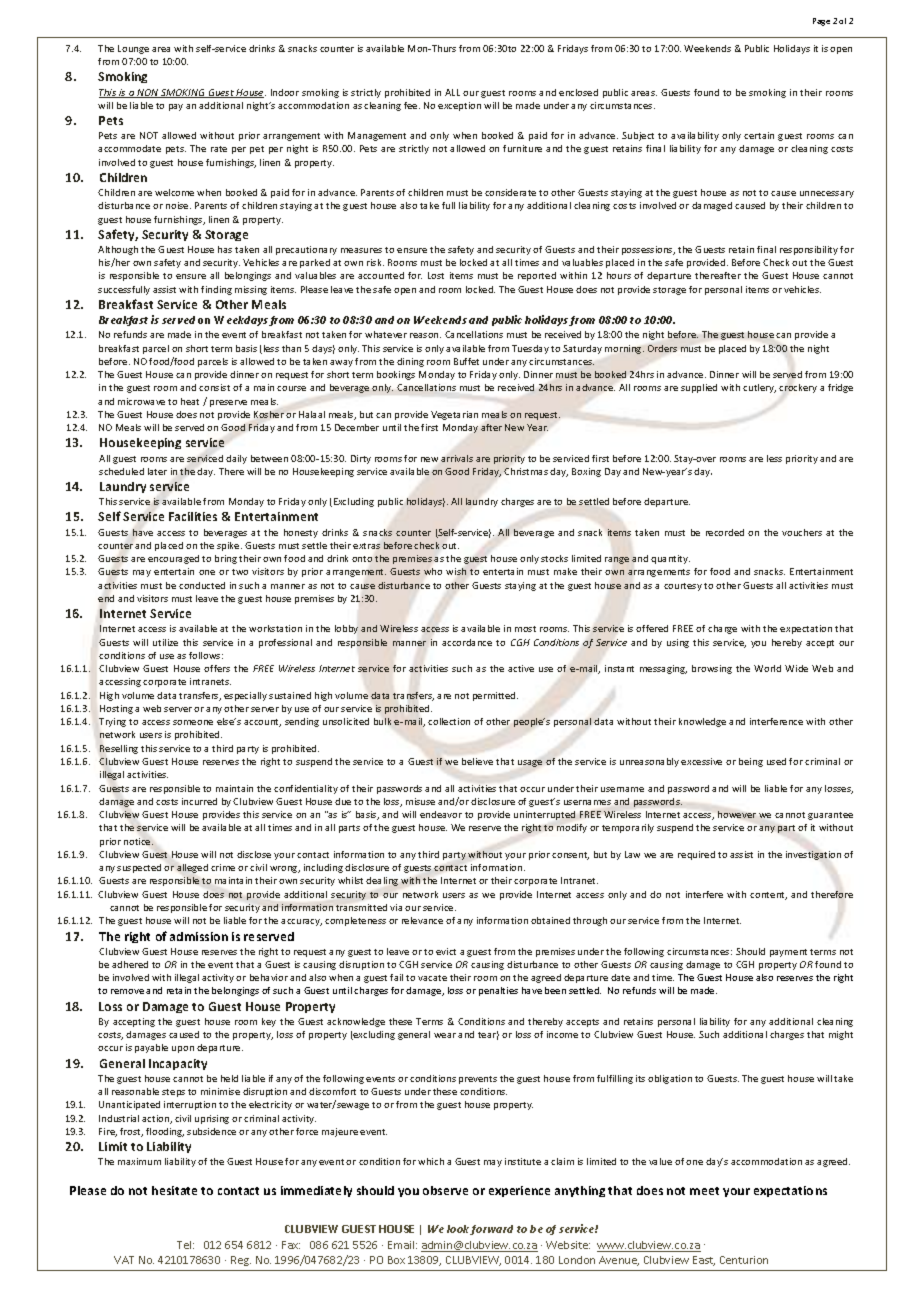 Image resolution: width=924 pixels, height=1308 pixels. What do you see at coordinates (821, 22) in the screenshot?
I see `Page` at bounding box center [821, 22].
